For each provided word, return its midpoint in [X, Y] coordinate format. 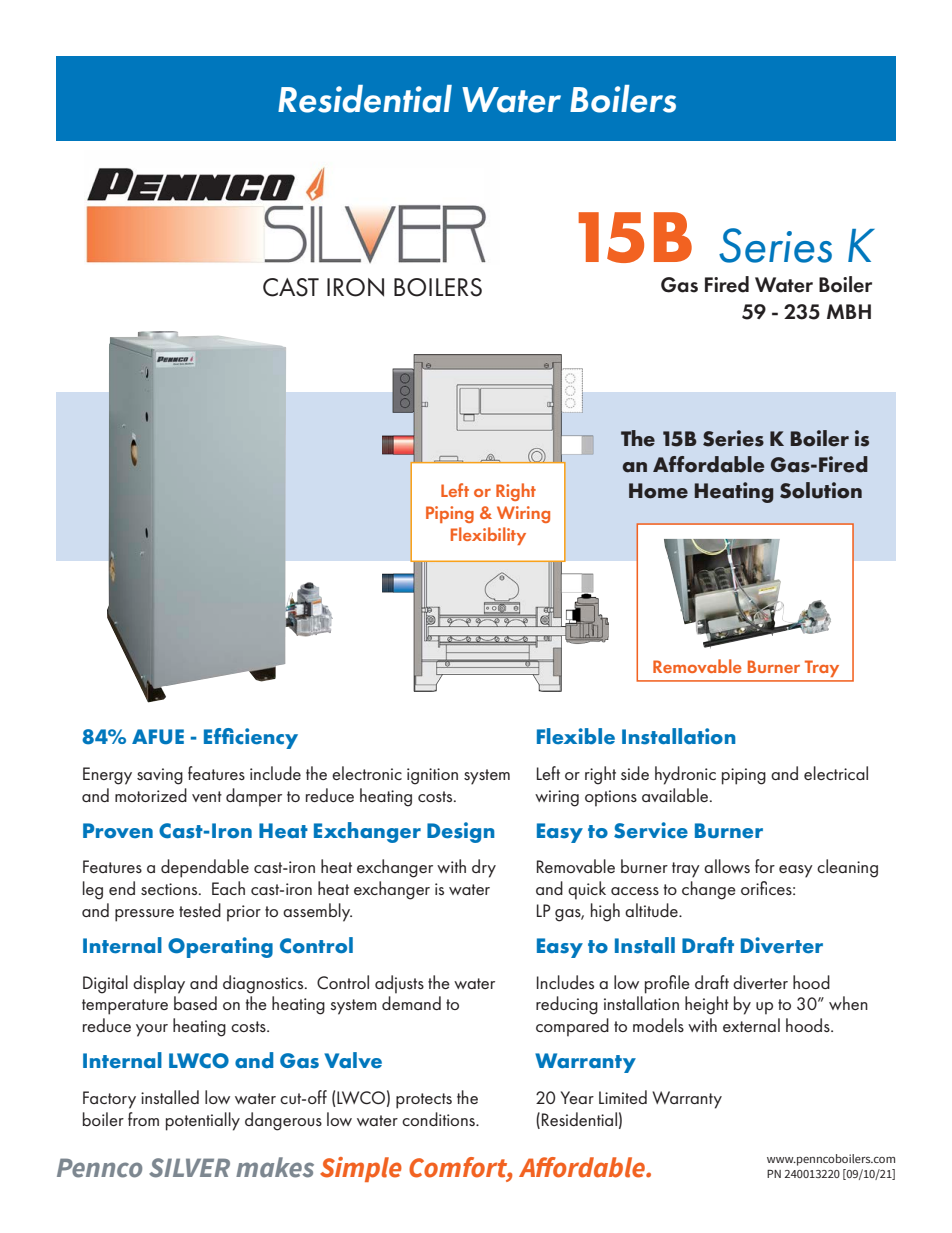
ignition [432, 776]
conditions [439, 1119]
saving [160, 776]
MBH [849, 311]
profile [667, 984]
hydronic [685, 775]
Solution [821, 490]
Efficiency [251, 738]
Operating [220, 947]
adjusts [399, 984]
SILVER [189, 1168]
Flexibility [488, 536]
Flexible [576, 736]
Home [658, 491]
